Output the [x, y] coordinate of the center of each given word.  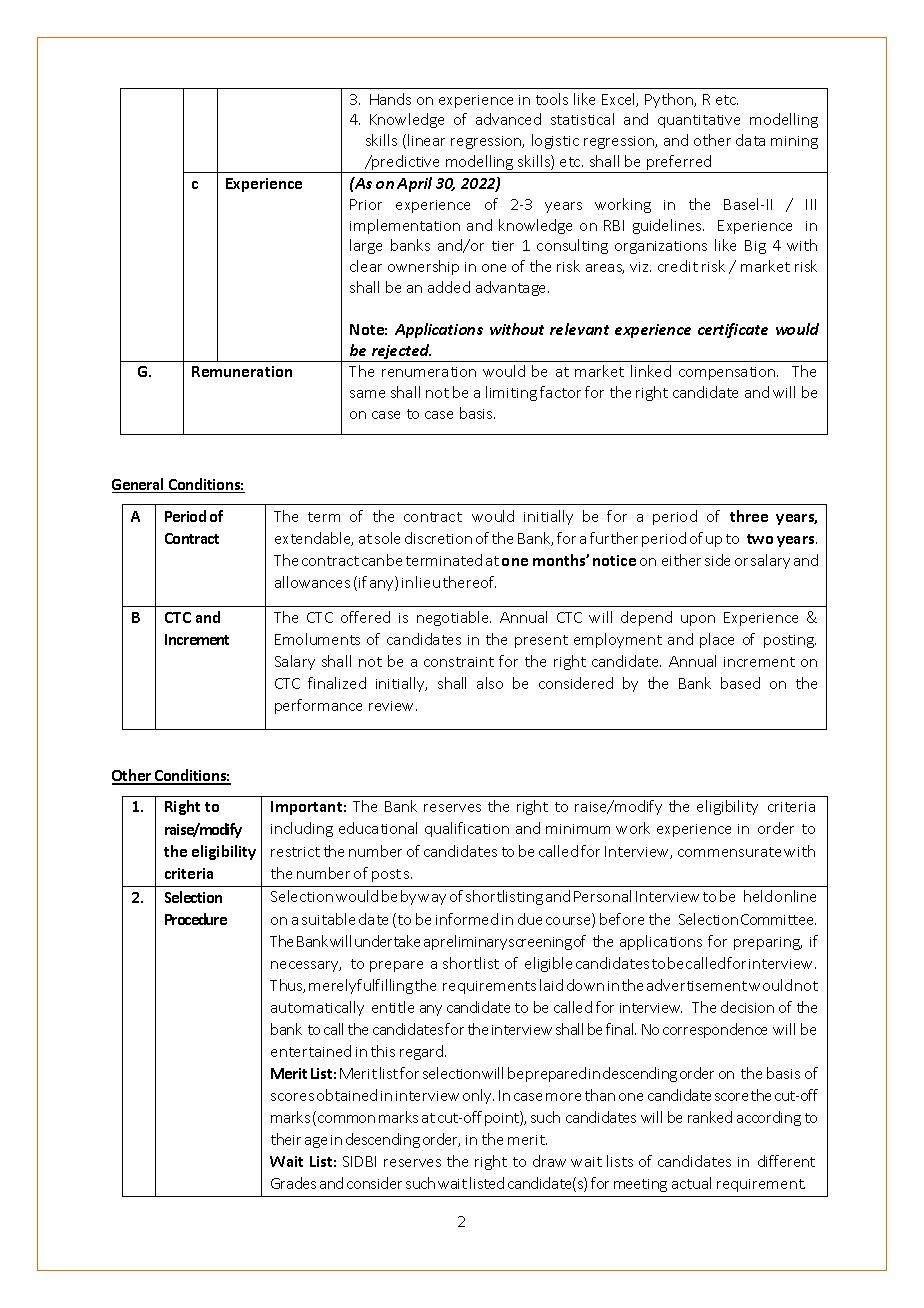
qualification [467, 829]
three [749, 516]
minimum [578, 829]
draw [549, 1161]
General [139, 485]
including [302, 829]
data [750, 140]
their [286, 1139]
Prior [366, 204]
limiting [511, 393]
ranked [710, 1117]
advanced [508, 119]
